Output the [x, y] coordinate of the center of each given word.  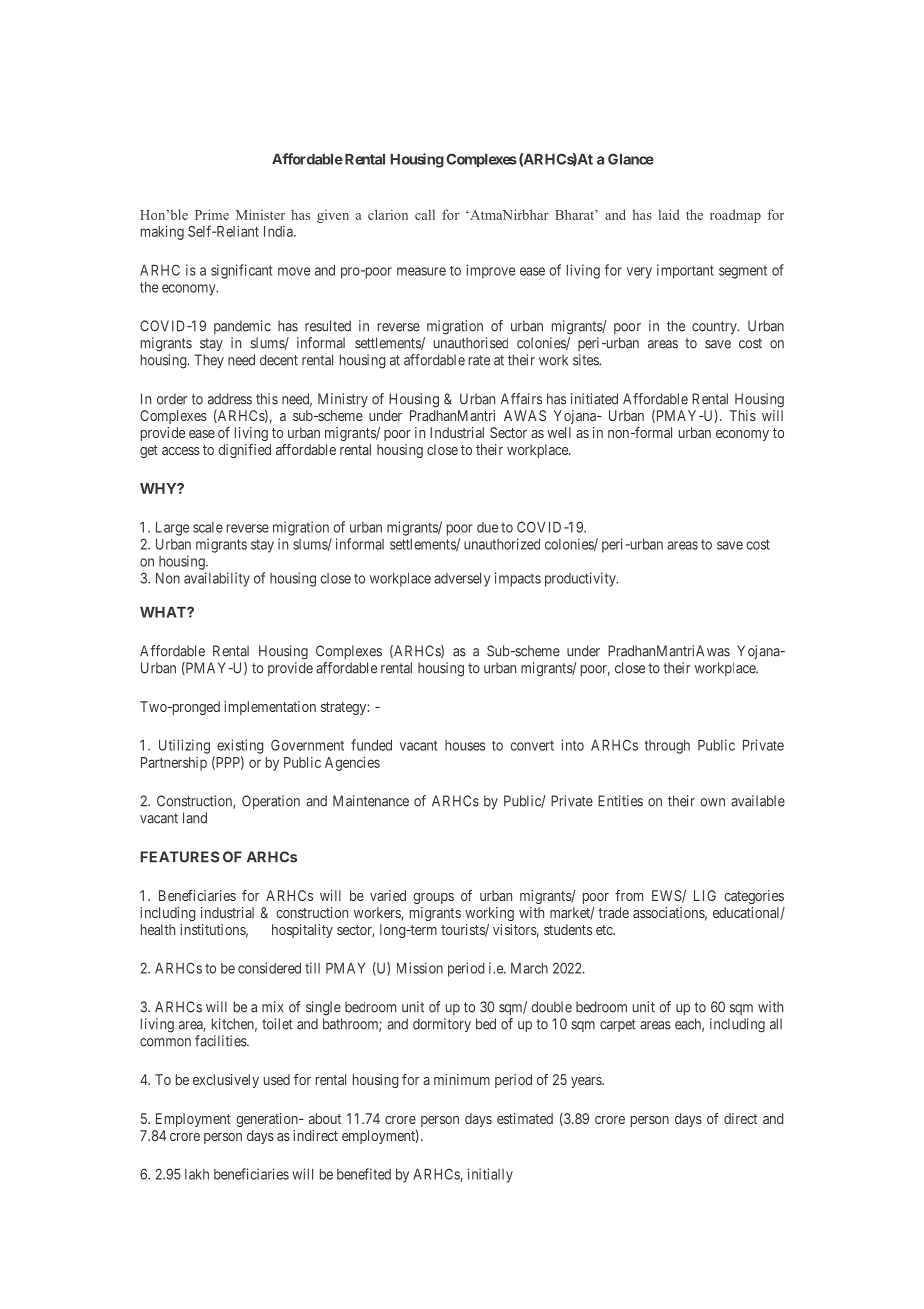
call [425, 215]
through [667, 747]
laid [669, 214]
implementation [270, 708]
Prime [212, 214]
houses [465, 745]
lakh [197, 1174]
